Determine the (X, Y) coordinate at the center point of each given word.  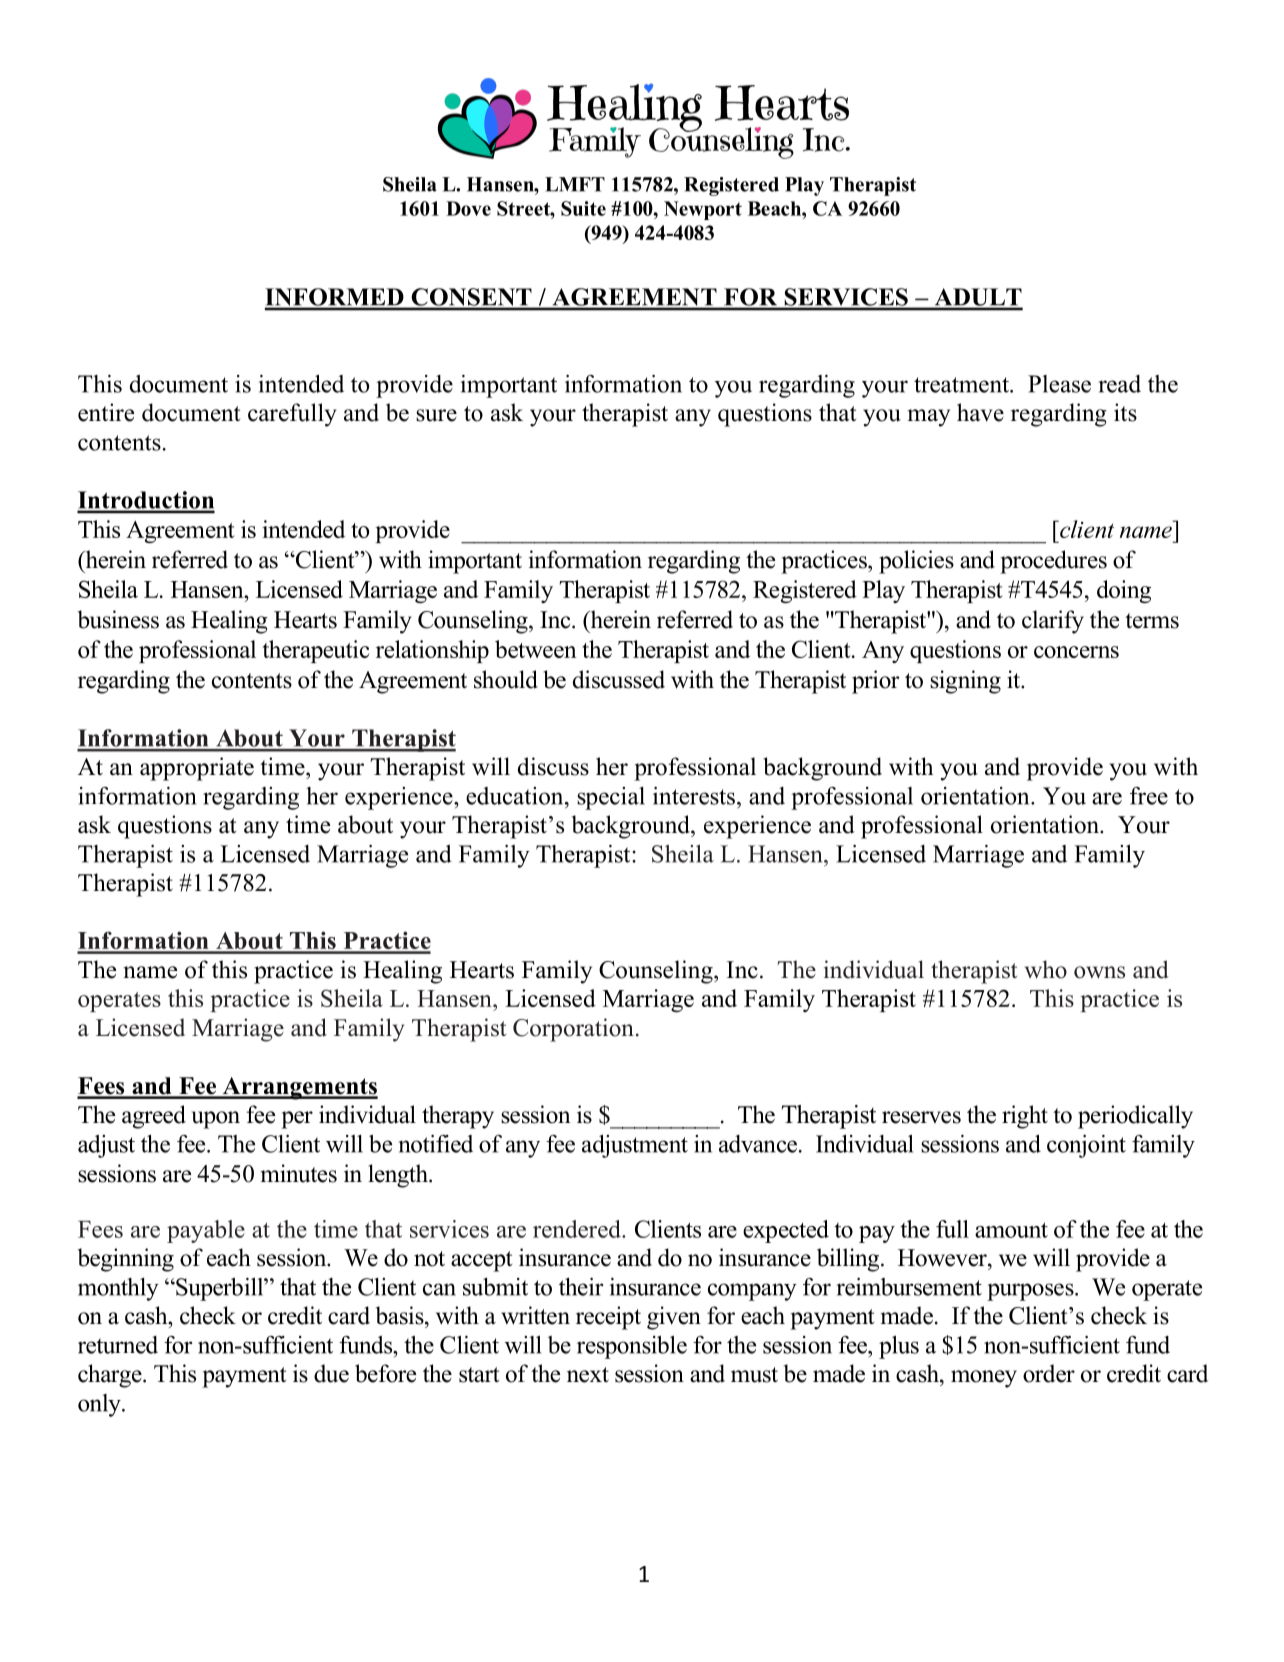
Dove (468, 208)
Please (1059, 384)
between (536, 649)
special (611, 798)
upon (216, 1120)
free (1149, 796)
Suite (583, 208)
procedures (1053, 562)
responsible (632, 1347)
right (1025, 1117)
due (331, 1373)
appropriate (197, 769)
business (118, 619)
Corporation (573, 1030)
